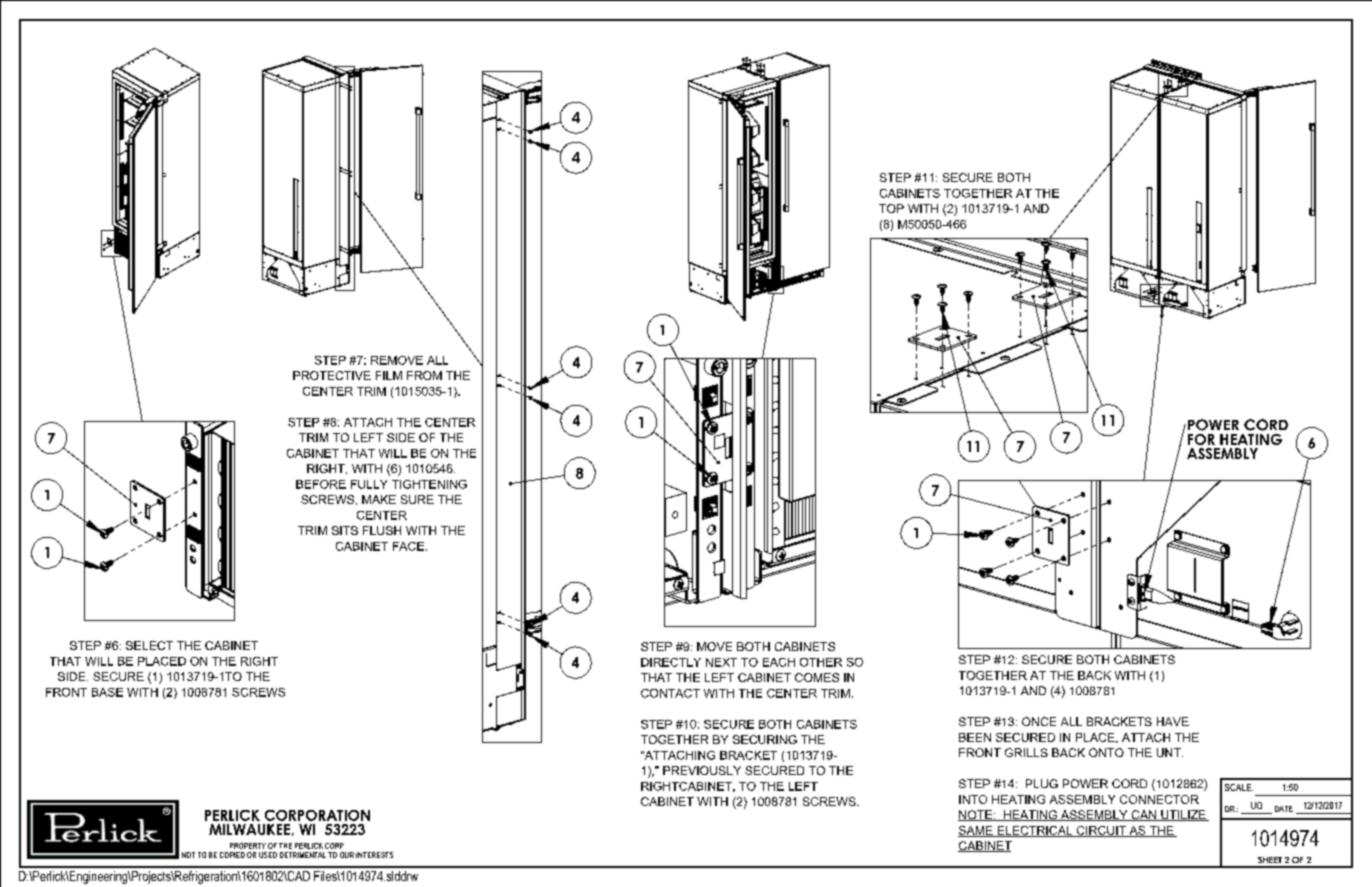  I want to click on TOP, so click(891, 208).
